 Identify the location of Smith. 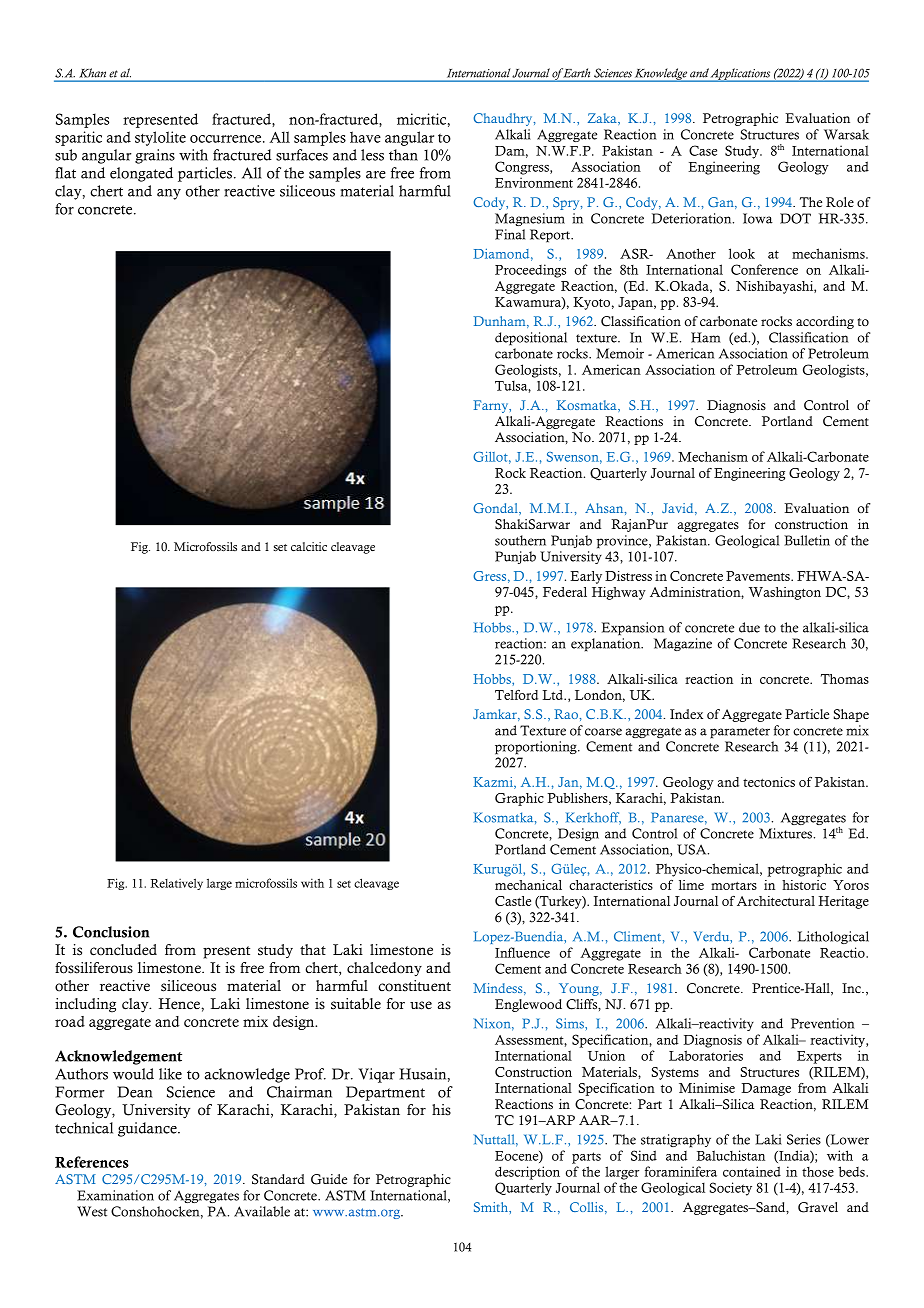
(492, 1207).
